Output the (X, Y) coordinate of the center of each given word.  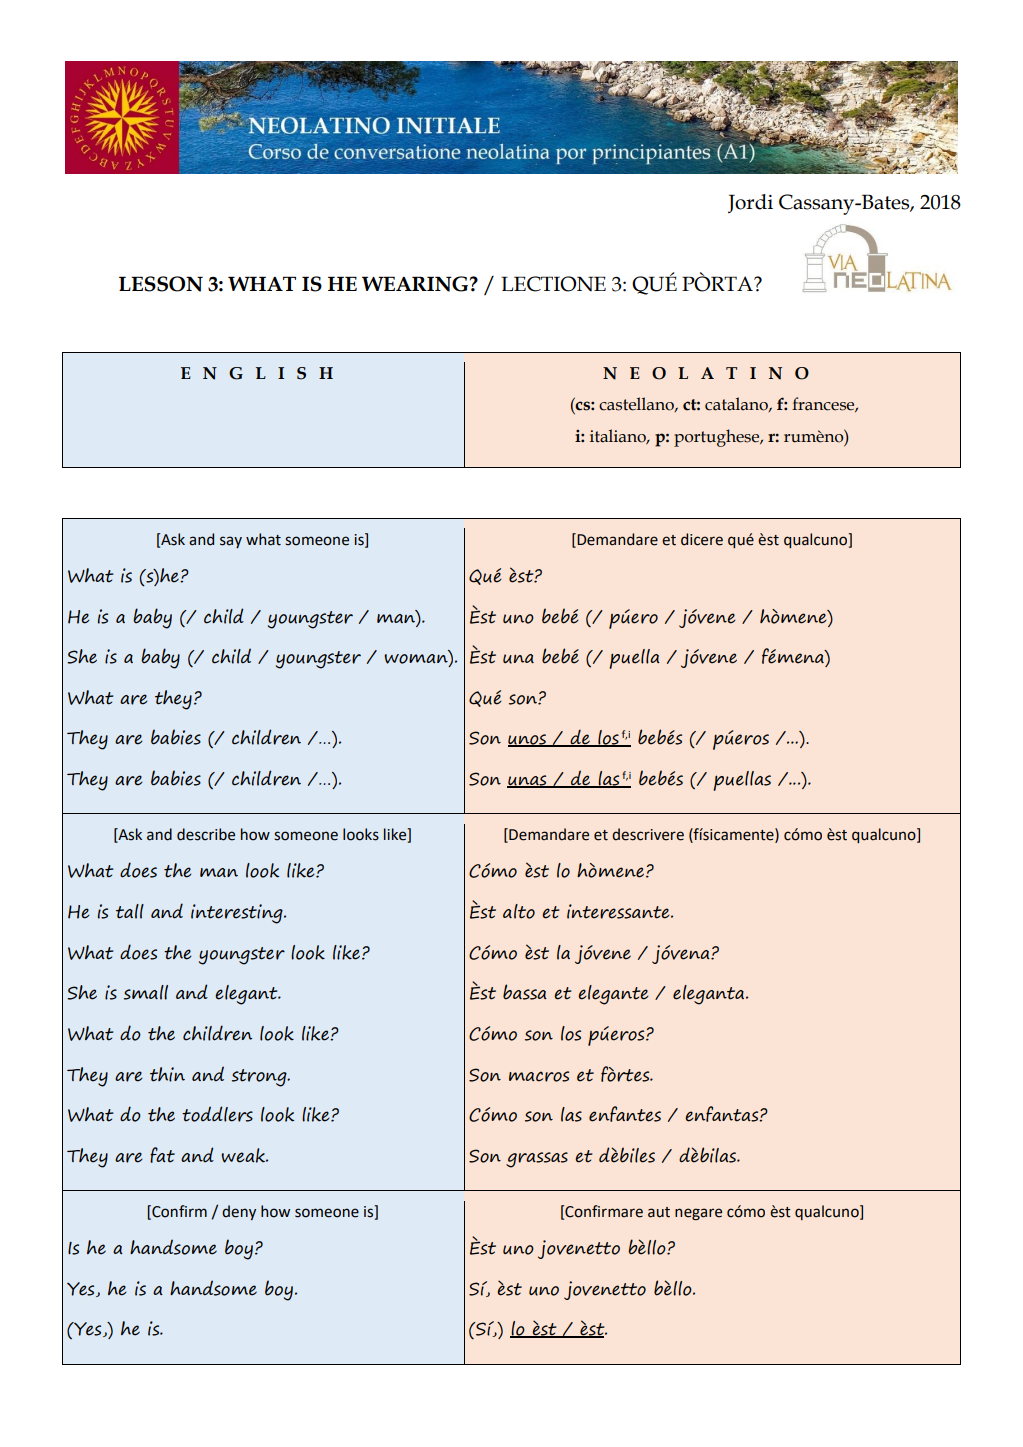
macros (539, 1076)
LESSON (161, 284)
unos (528, 740)
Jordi (750, 203)
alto (519, 911)
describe (206, 834)
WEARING (415, 284)
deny (239, 1212)
